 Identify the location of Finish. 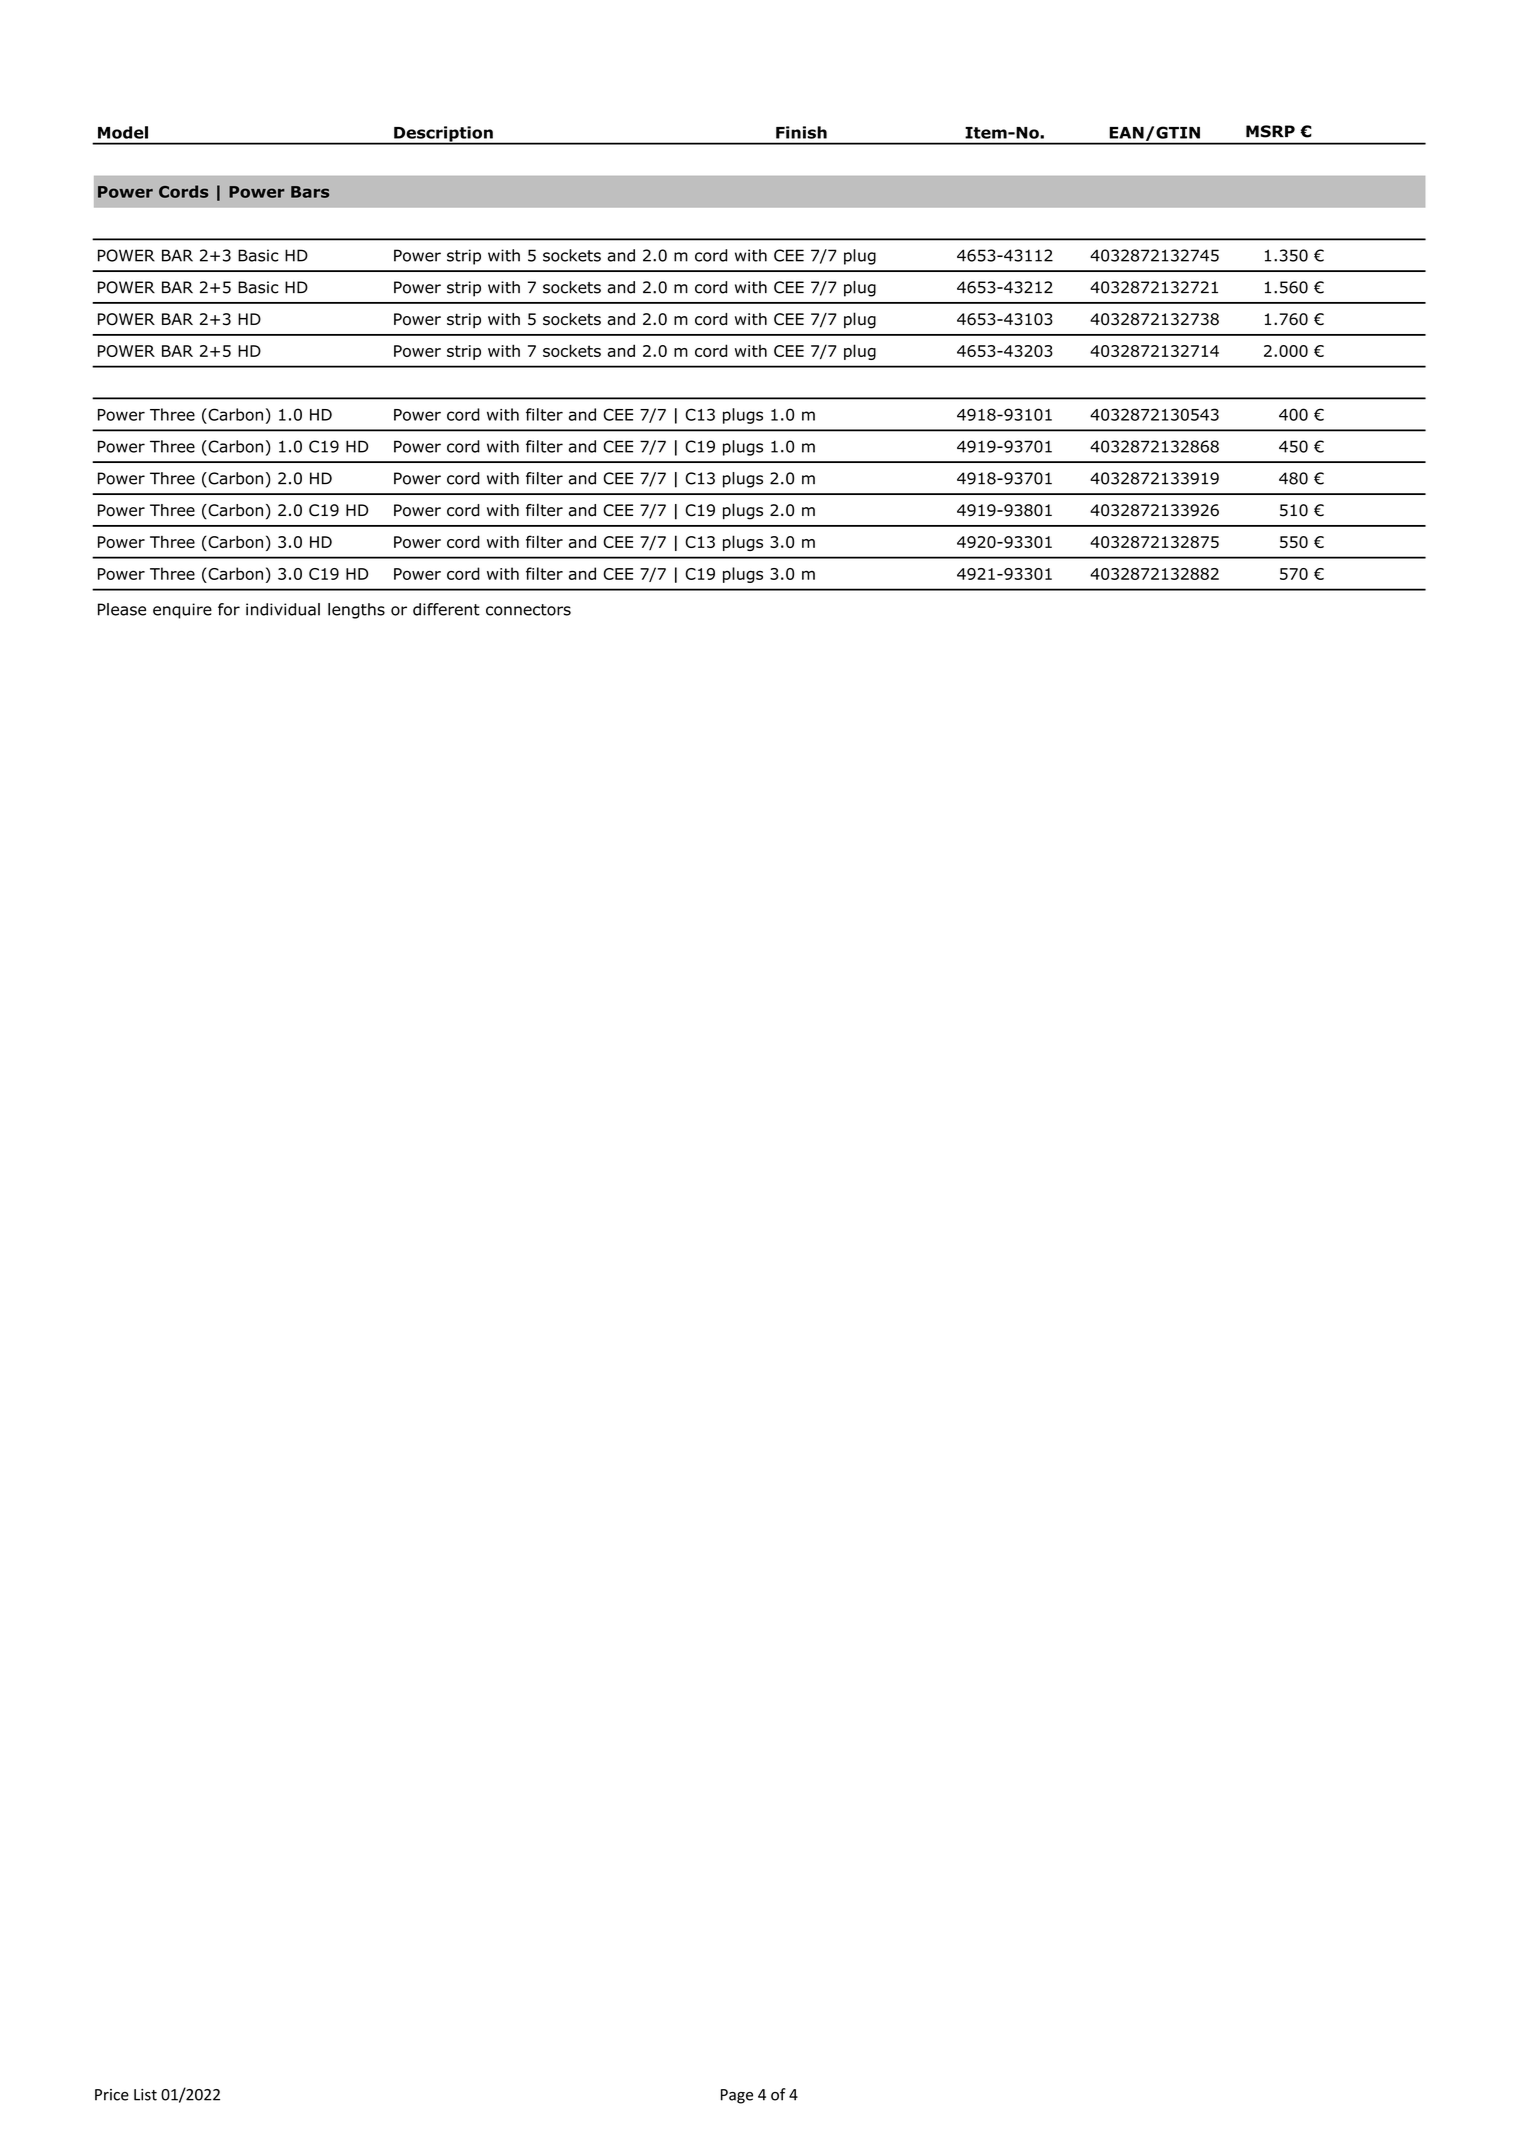
(801, 132).
